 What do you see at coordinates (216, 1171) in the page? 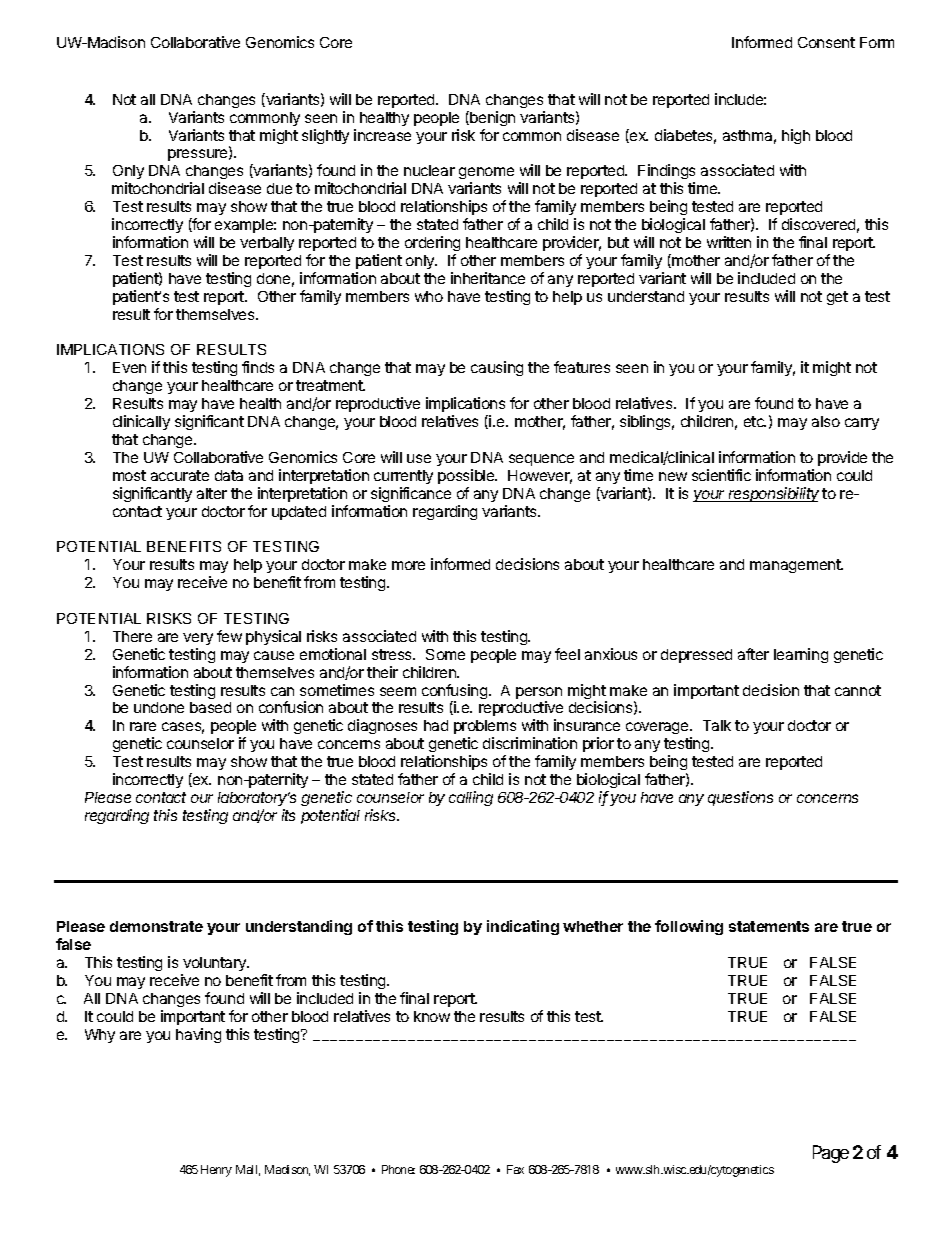
I see `Henry` at bounding box center [216, 1171].
